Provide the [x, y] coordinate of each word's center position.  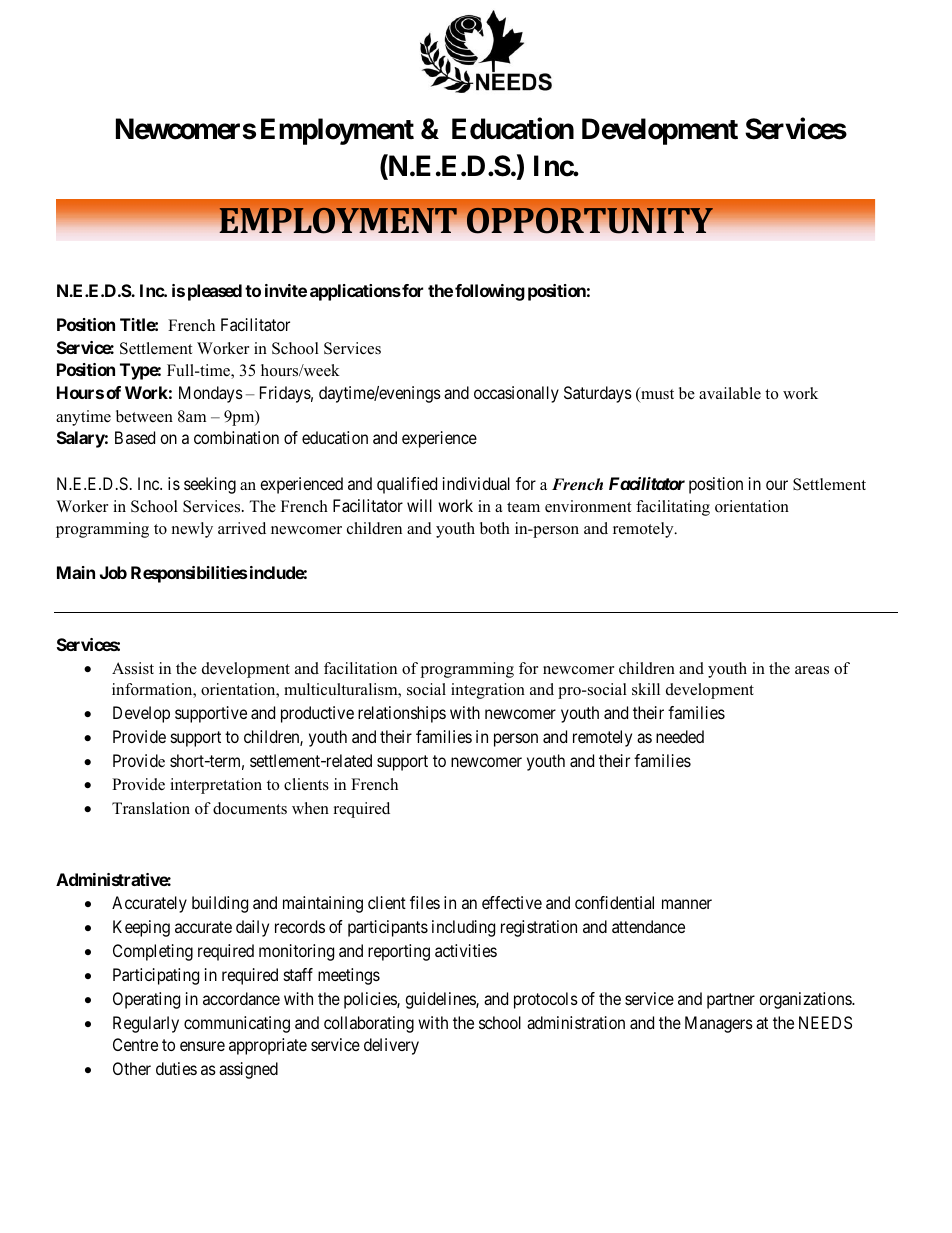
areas [812, 670]
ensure [202, 1046]
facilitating [673, 508]
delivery [391, 1046]
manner [687, 904]
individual [476, 483]
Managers [719, 1024]
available [730, 393]
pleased [215, 292]
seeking [210, 485]
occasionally [516, 394]
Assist [133, 668]
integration [488, 691]
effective [512, 902]
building [220, 904]
